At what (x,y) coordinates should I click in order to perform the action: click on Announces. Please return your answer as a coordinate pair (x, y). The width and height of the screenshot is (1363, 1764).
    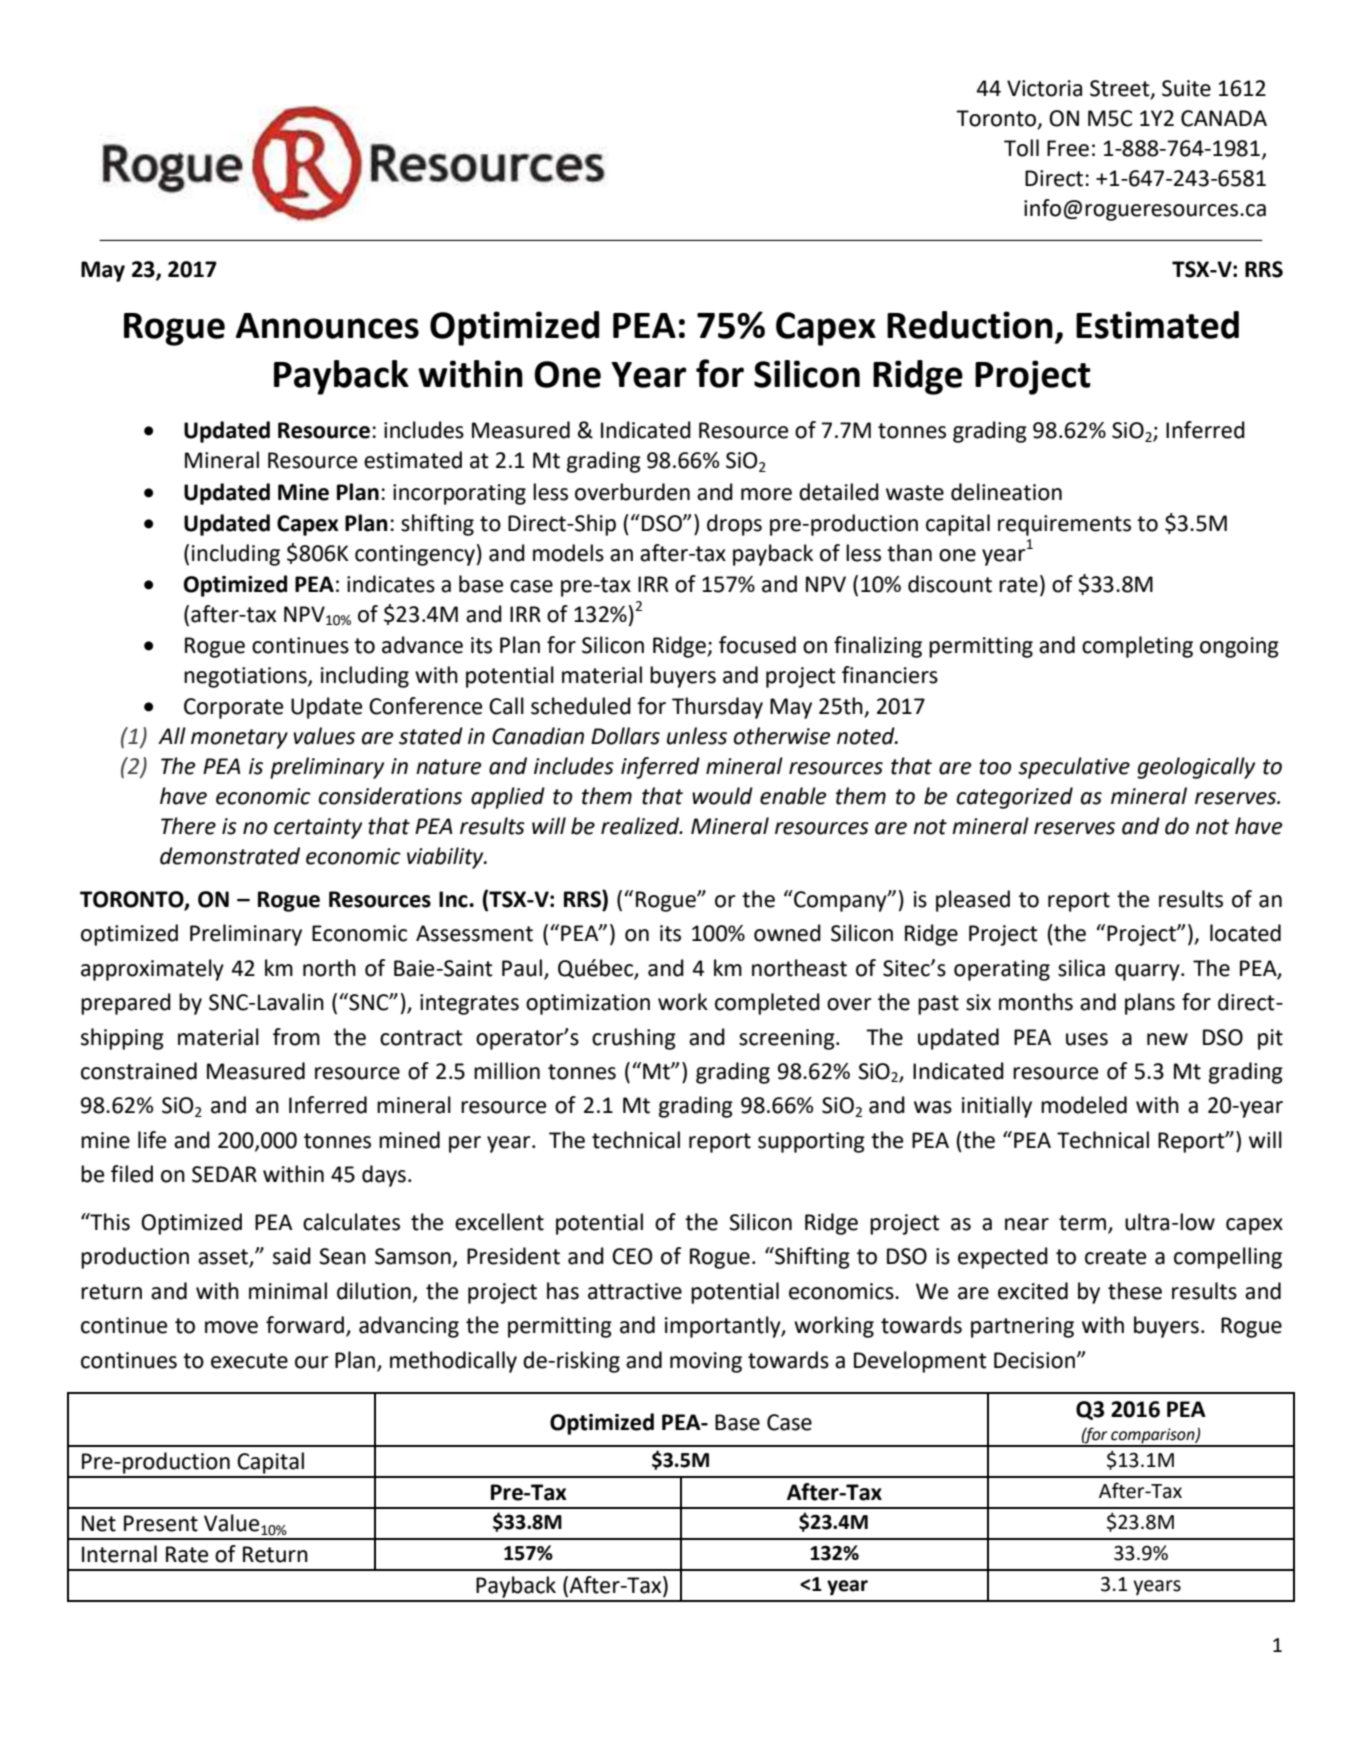
    Looking at the image, I should click on (327, 326).
